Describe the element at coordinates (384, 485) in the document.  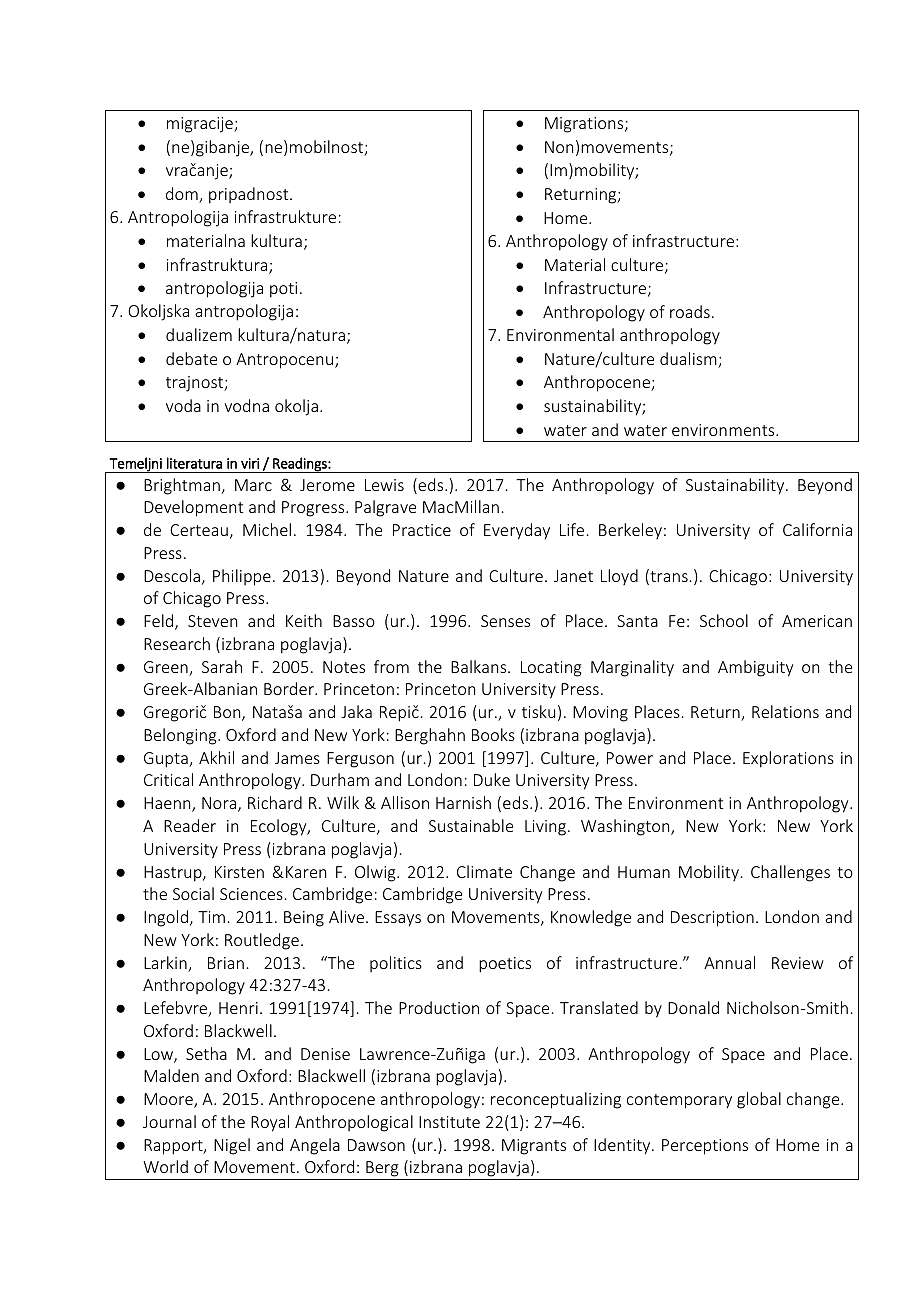
I see `Lewis` at that location.
